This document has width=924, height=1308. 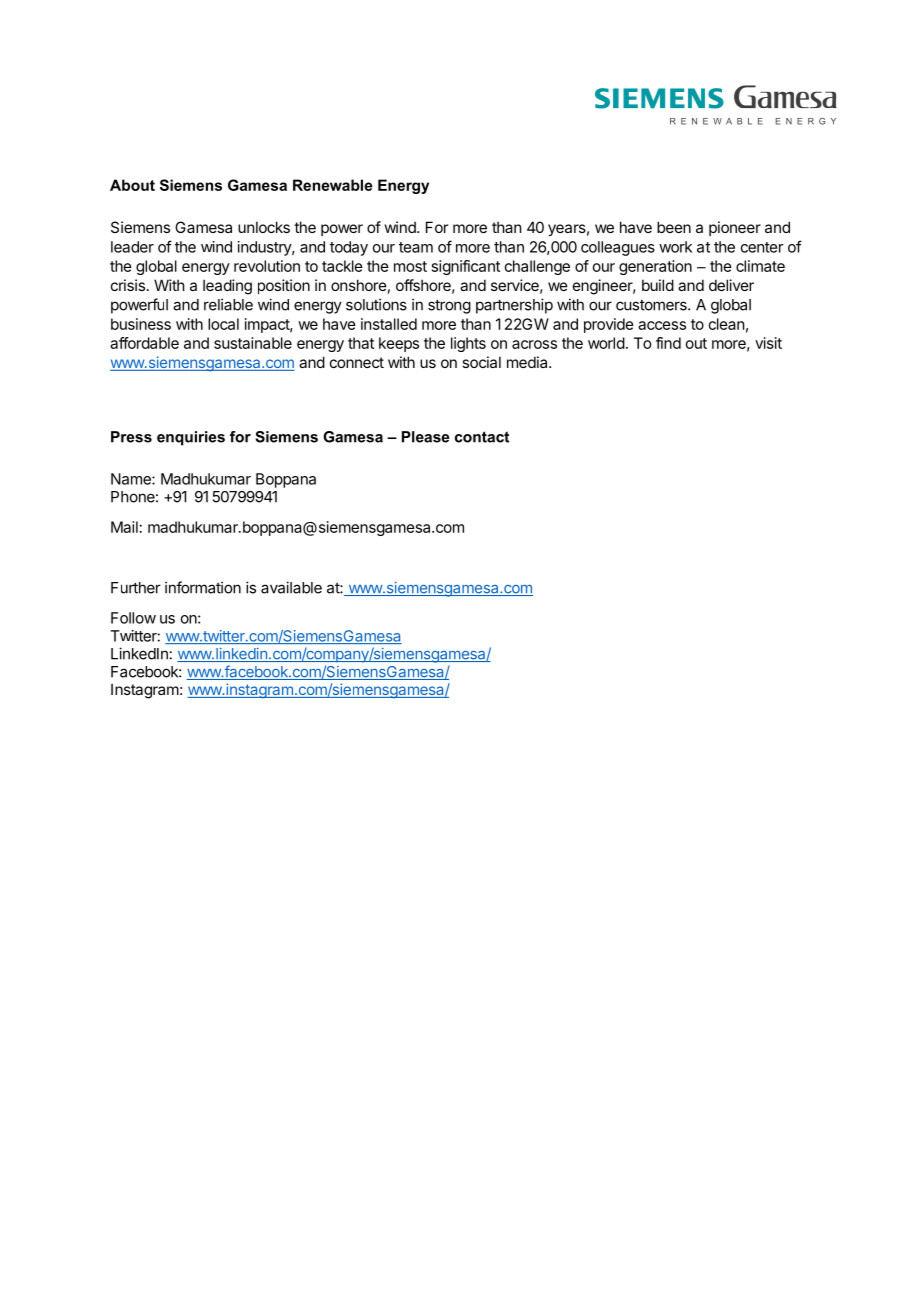 I want to click on available, so click(x=291, y=587).
